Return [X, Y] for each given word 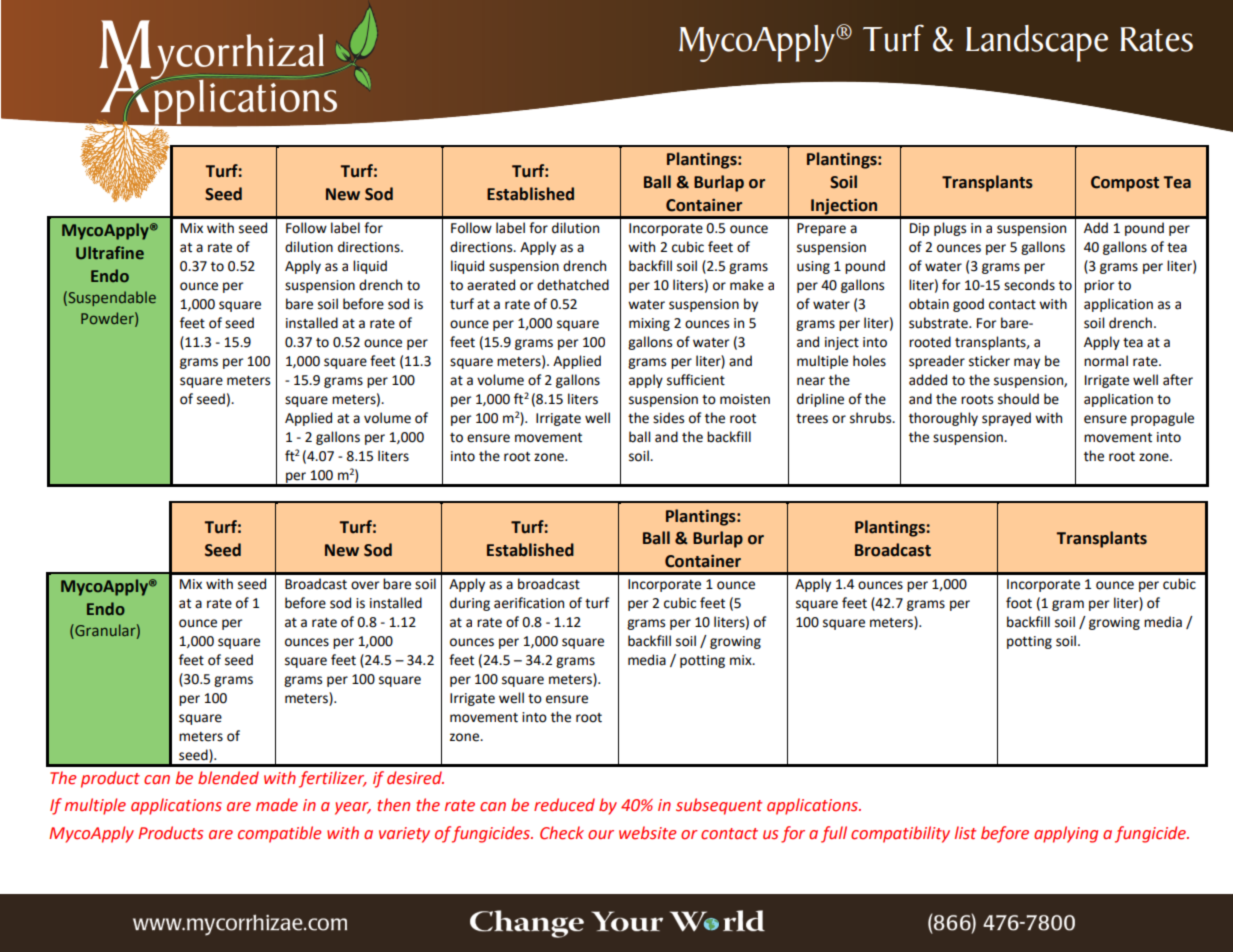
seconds [1029, 285]
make [747, 285]
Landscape [1037, 43]
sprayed [1006, 419]
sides [668, 418]
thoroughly [943, 419]
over [365, 585]
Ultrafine [110, 252]
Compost [1125, 184]
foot [1019, 603]
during [470, 604]
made [277, 805]
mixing [649, 324]
